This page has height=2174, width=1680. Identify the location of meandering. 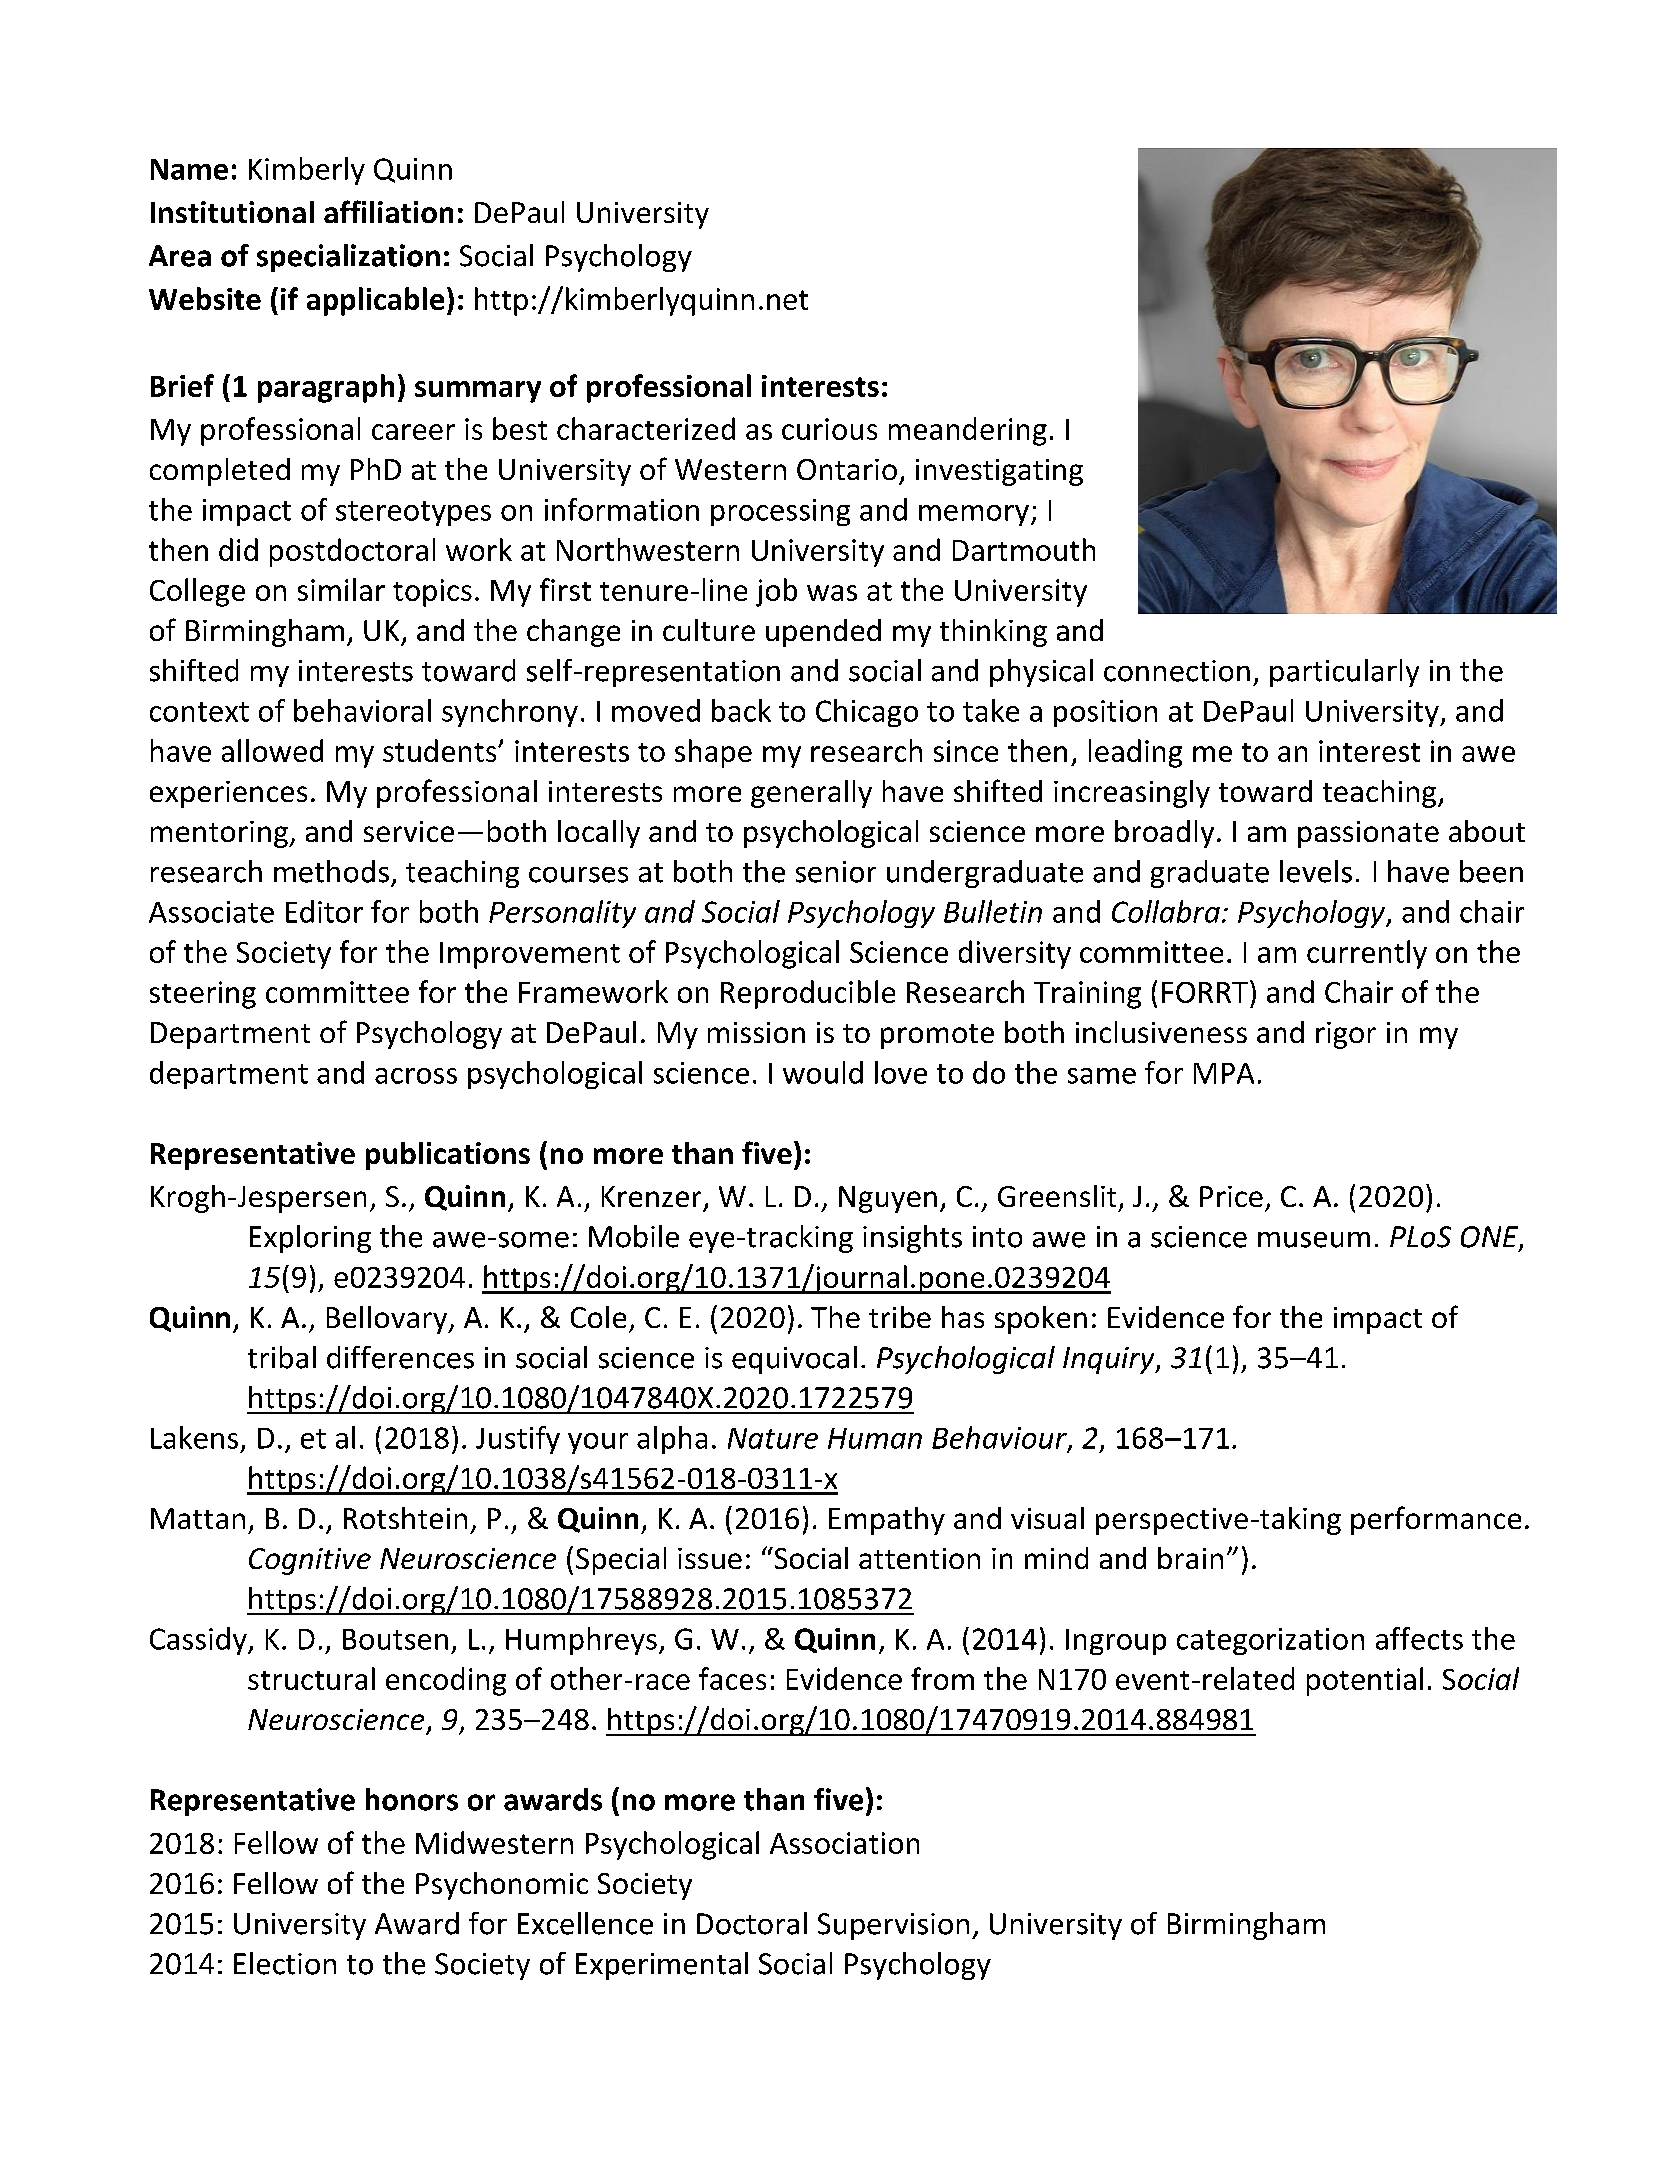
(968, 431).
